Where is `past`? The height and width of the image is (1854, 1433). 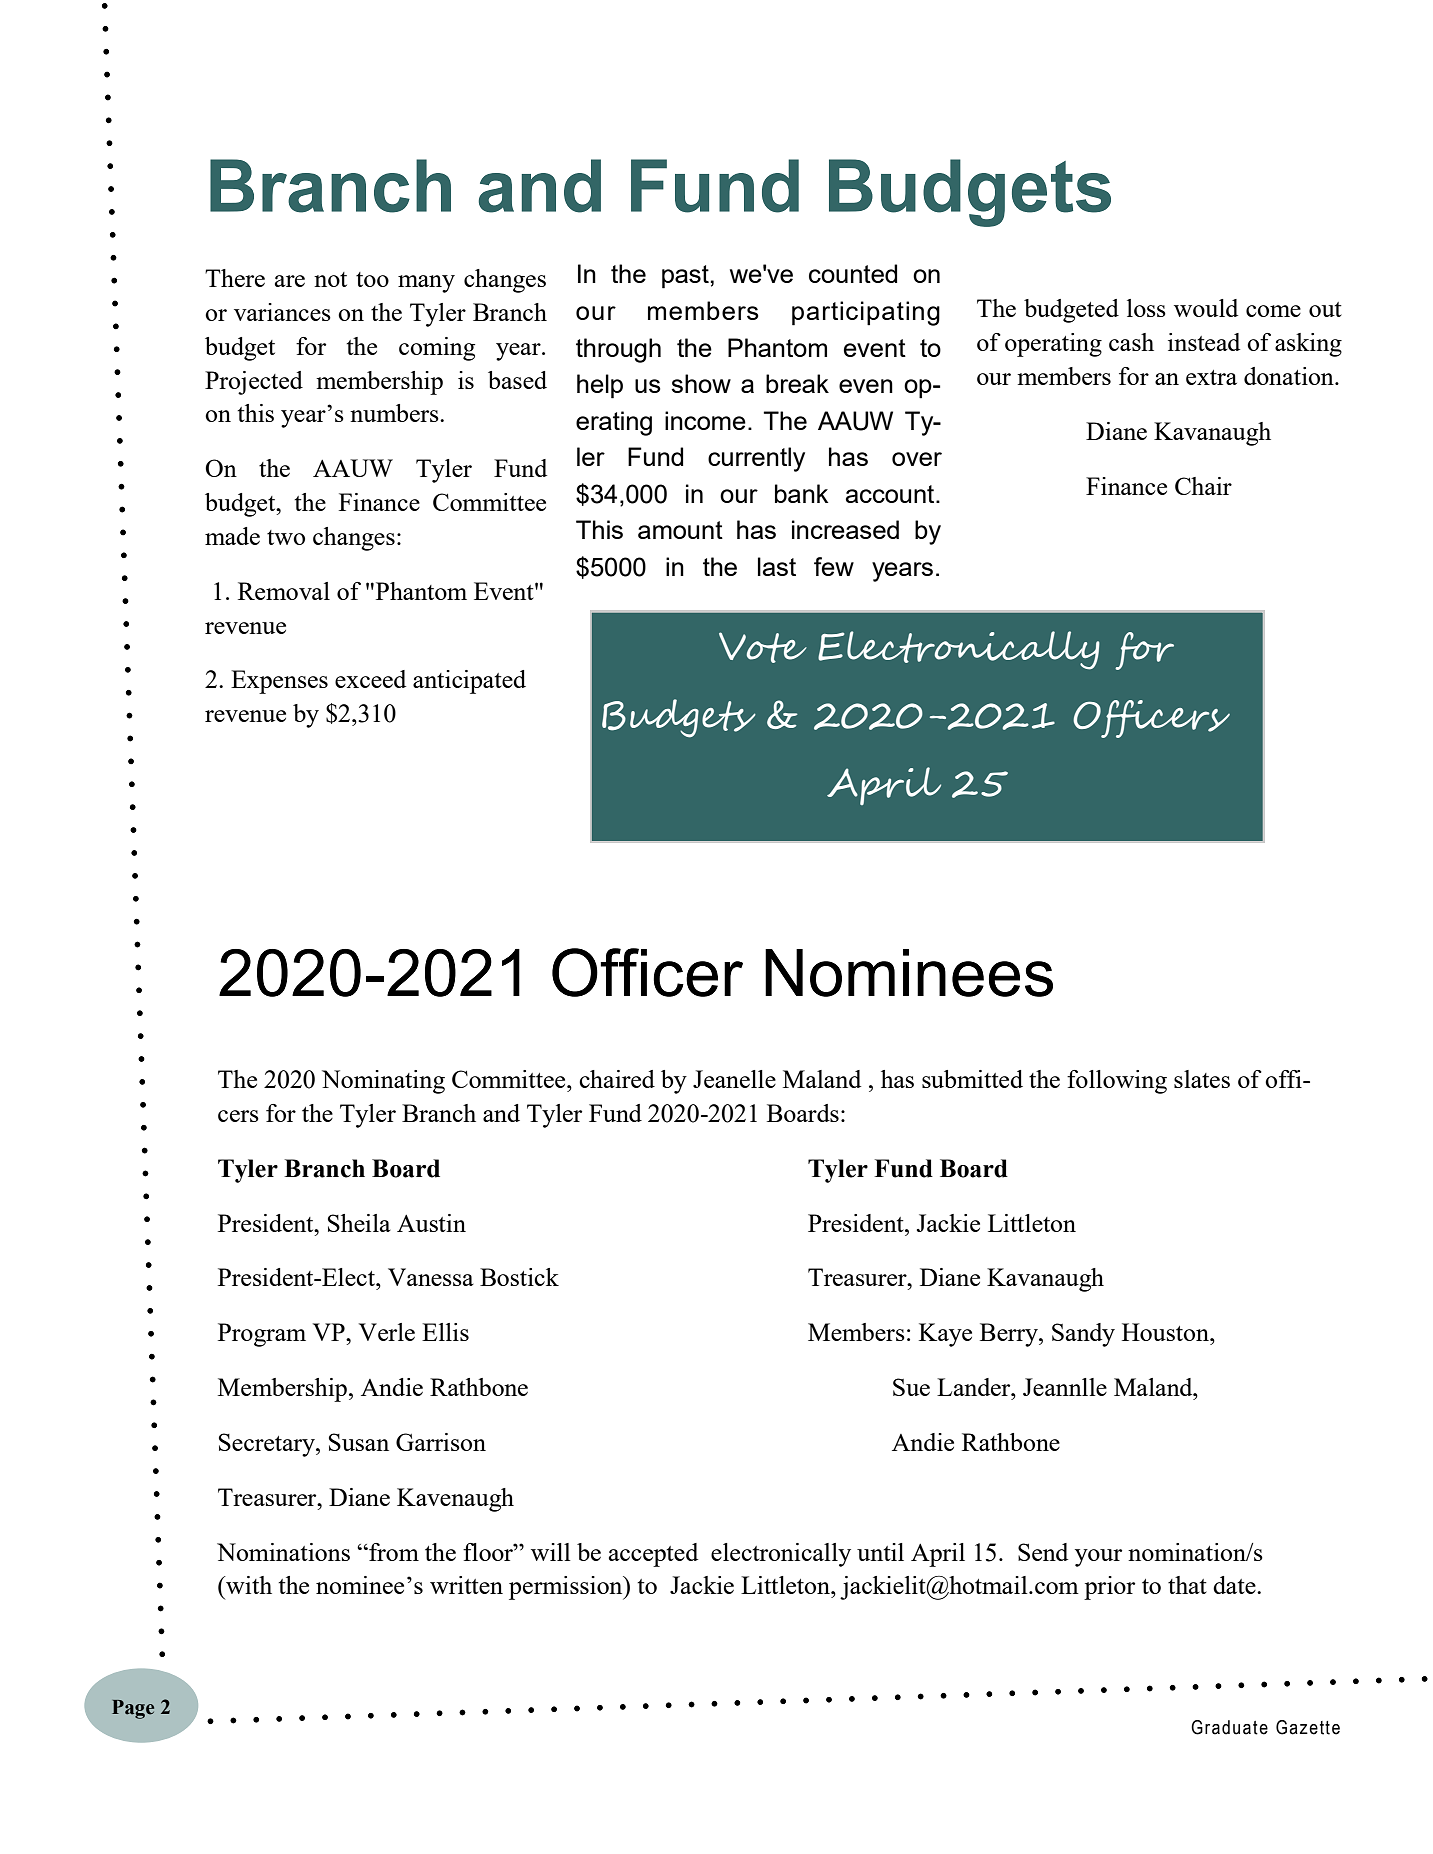
past is located at coordinates (686, 277).
